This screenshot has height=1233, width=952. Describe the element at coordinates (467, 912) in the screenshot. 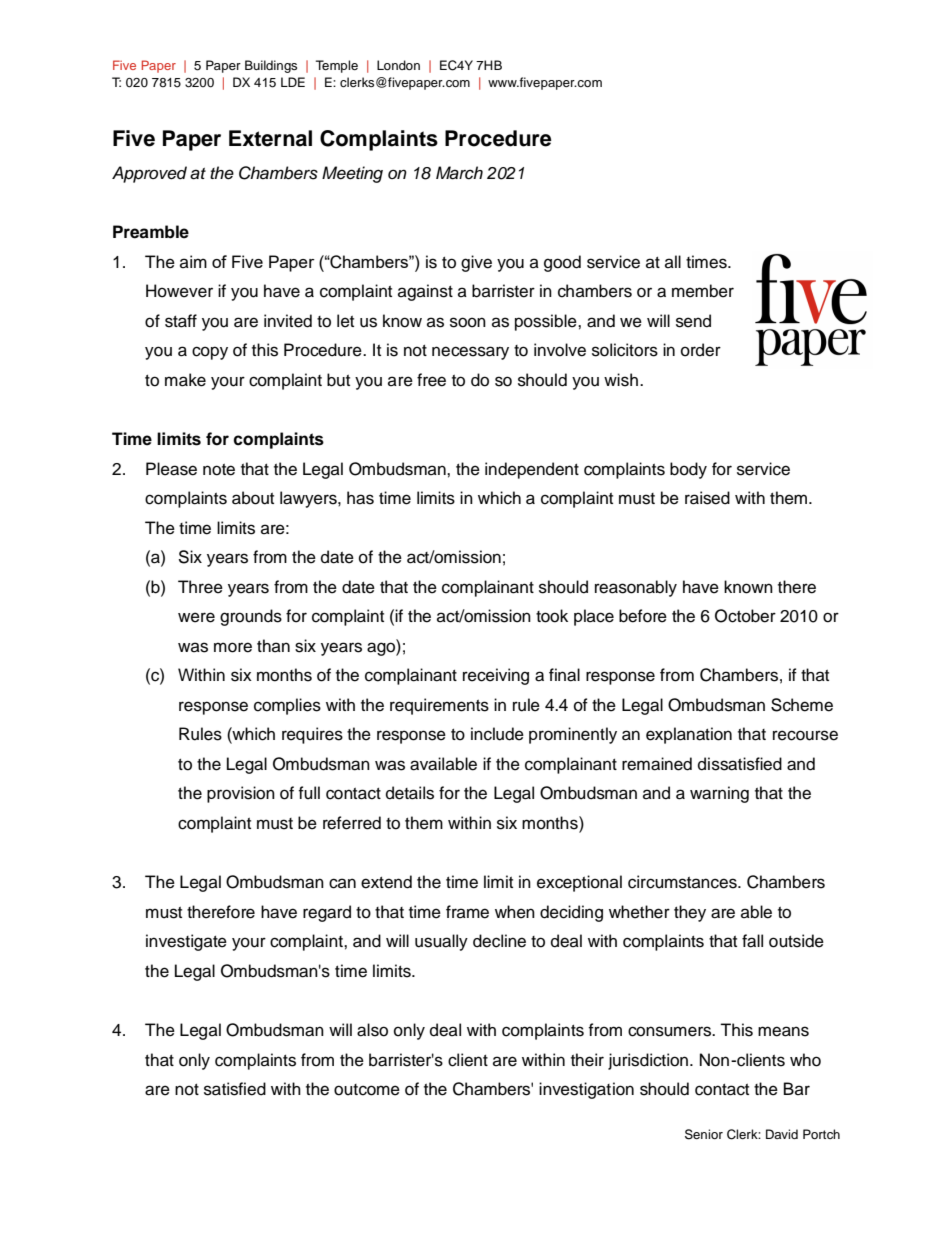

I see `frame` at that location.
